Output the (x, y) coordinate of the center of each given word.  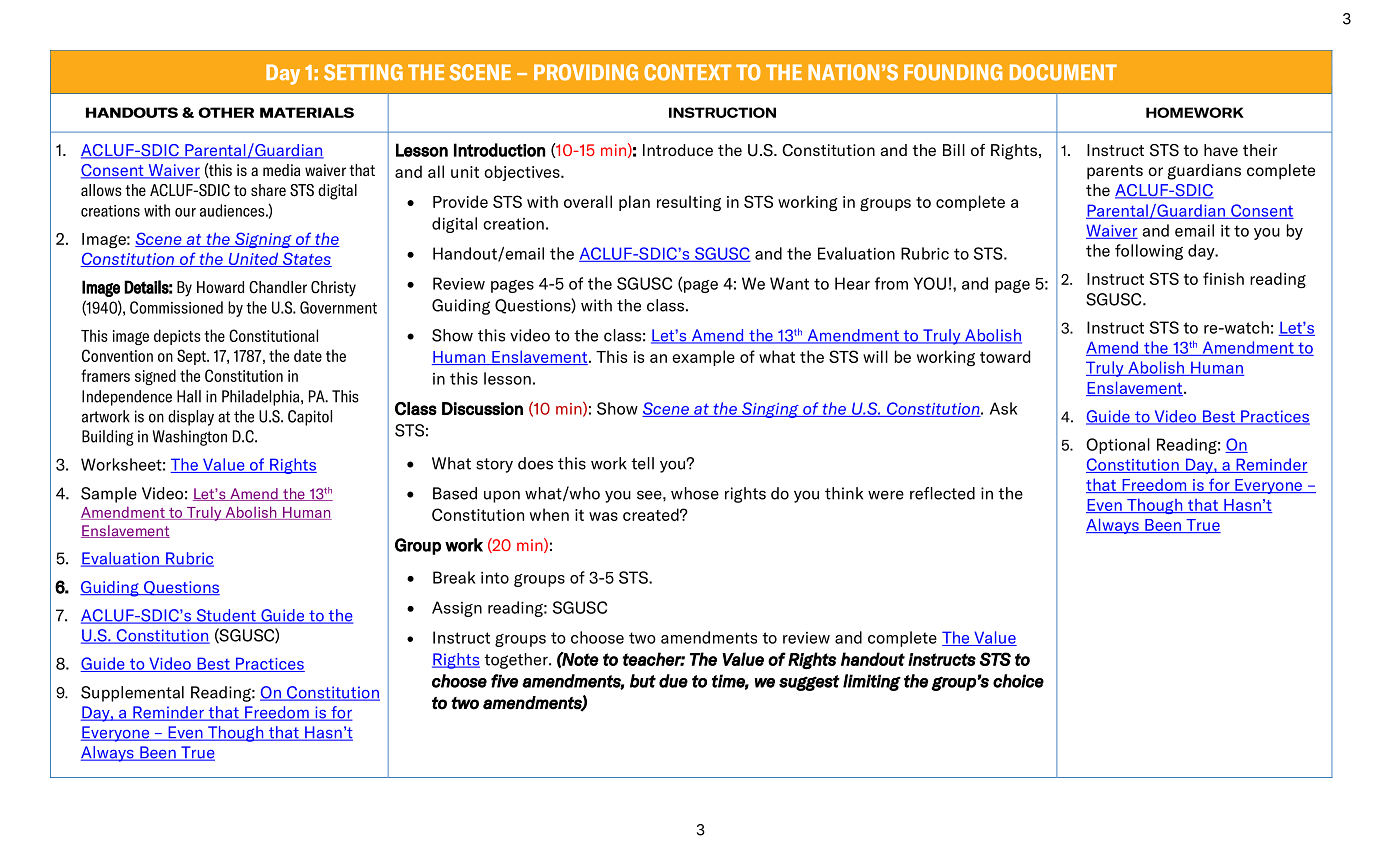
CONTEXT (687, 72)
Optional (1118, 446)
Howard (220, 287)
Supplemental (132, 694)
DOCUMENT (1063, 72)
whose (695, 493)
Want (789, 283)
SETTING (363, 72)
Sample (109, 495)
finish (1223, 278)
